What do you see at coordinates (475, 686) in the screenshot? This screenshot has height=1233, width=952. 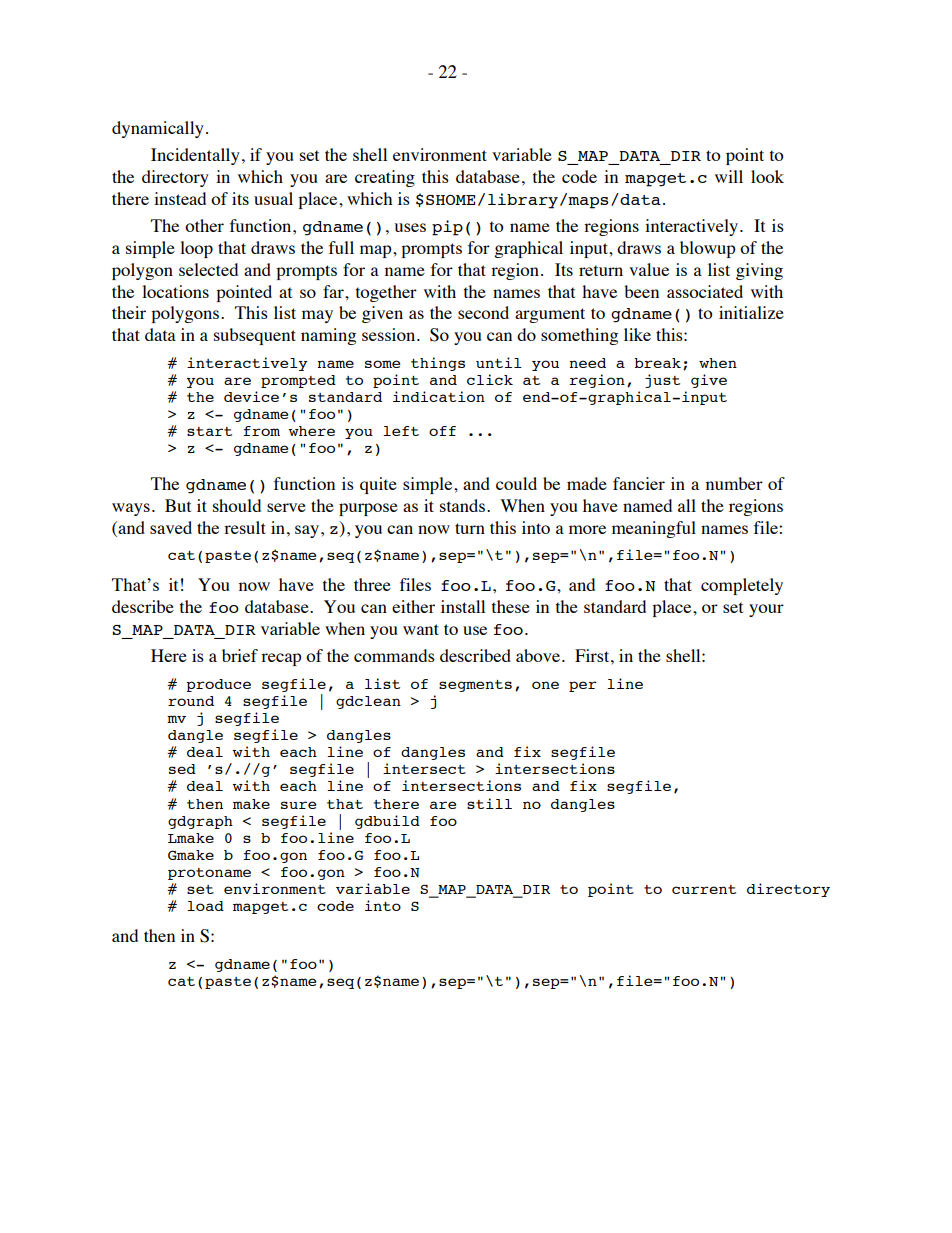 I see `segments` at bounding box center [475, 686].
